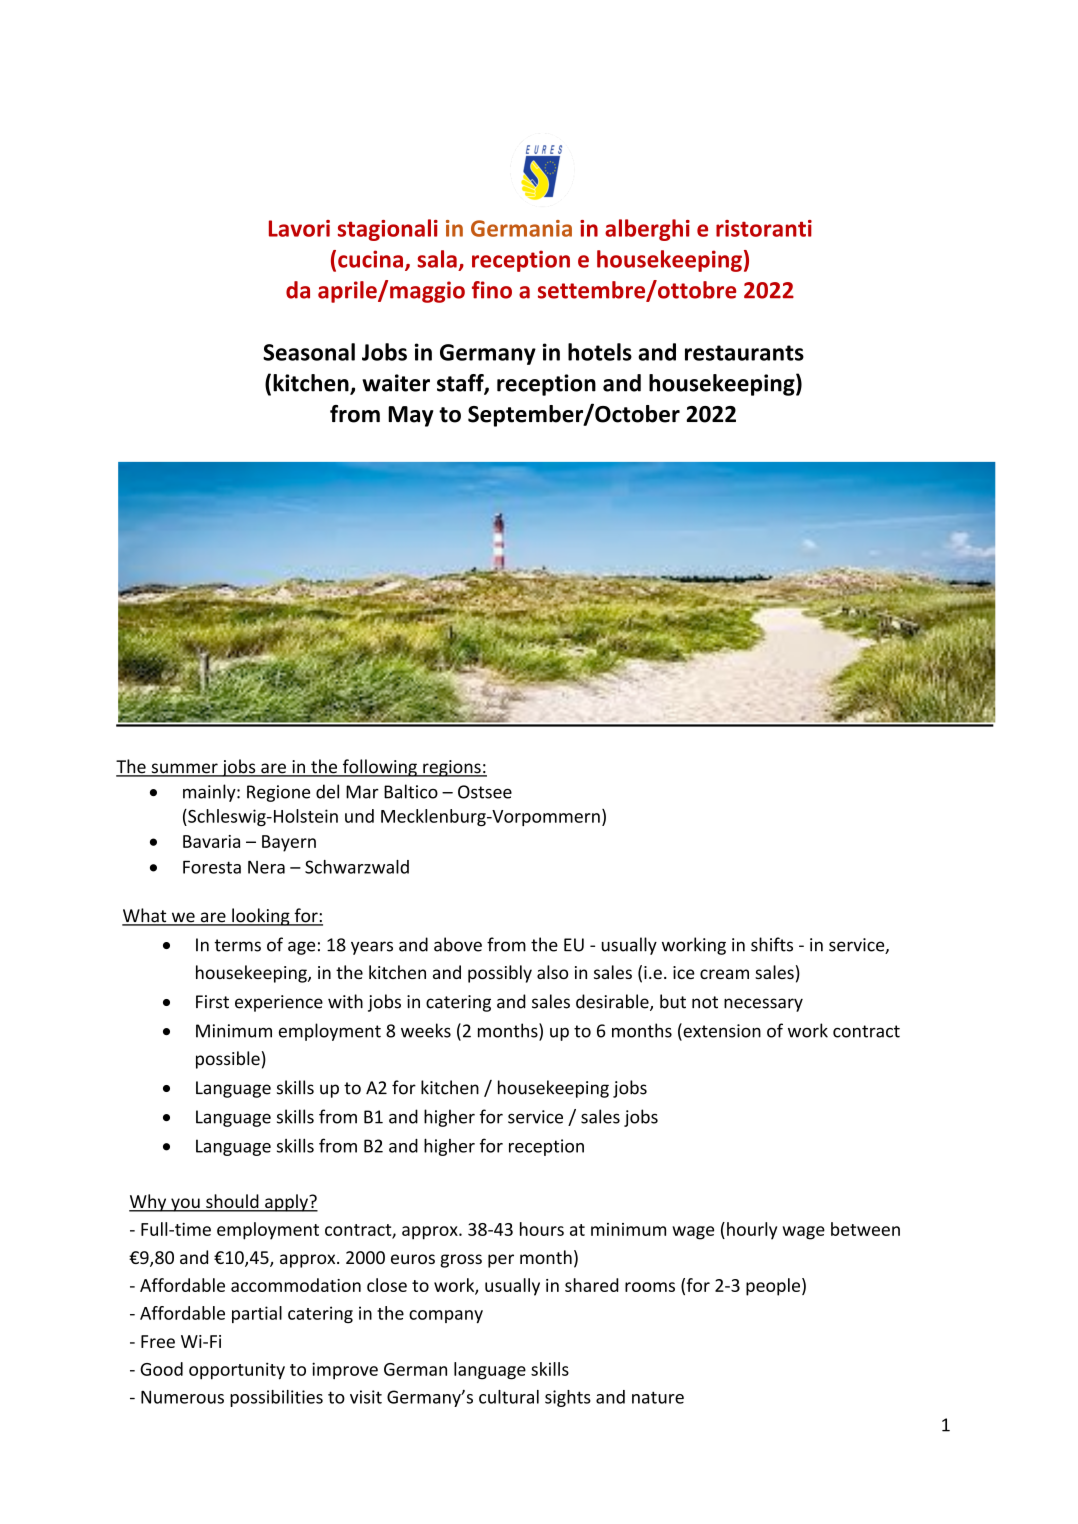 This screenshot has height=1524, width=1078. I want to click on sala, so click(437, 259).
